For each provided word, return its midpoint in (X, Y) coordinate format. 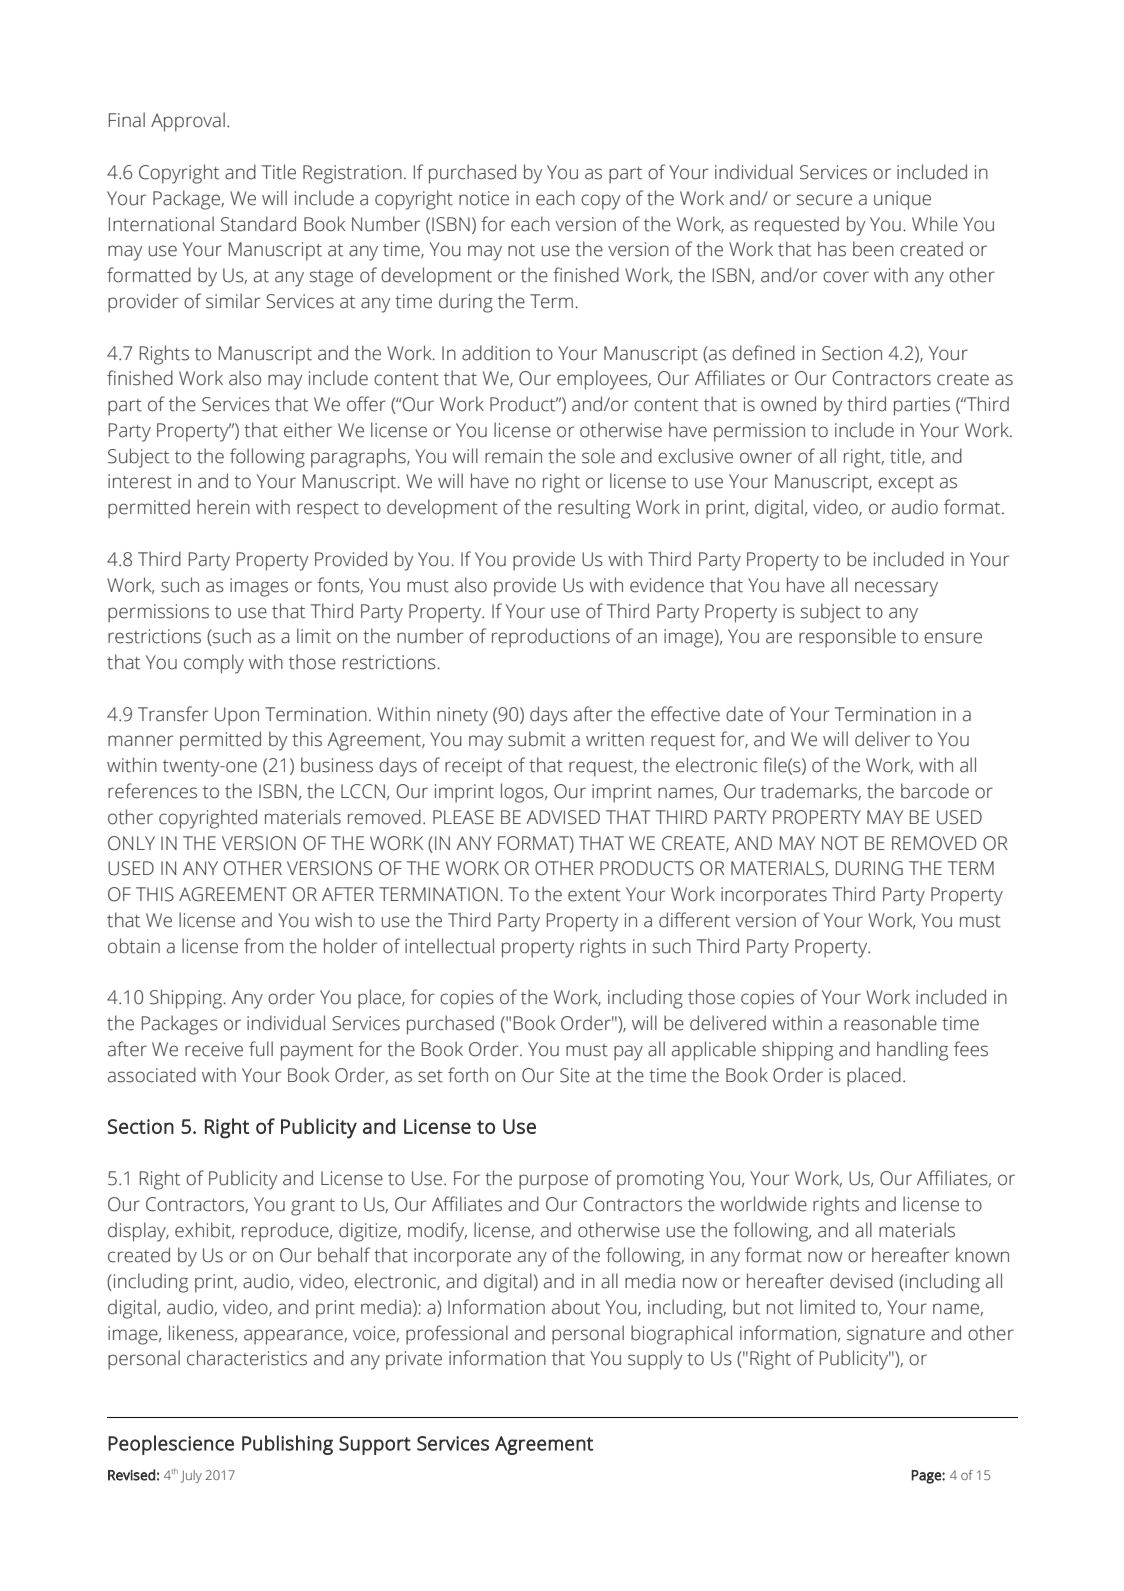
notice (484, 198)
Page (927, 1477)
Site (575, 1075)
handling (912, 1051)
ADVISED (563, 817)
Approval (188, 122)
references (152, 791)
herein (223, 507)
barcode (935, 791)
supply (655, 1360)
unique (902, 200)
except (906, 484)
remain (513, 456)
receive (214, 1049)
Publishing (287, 1445)
